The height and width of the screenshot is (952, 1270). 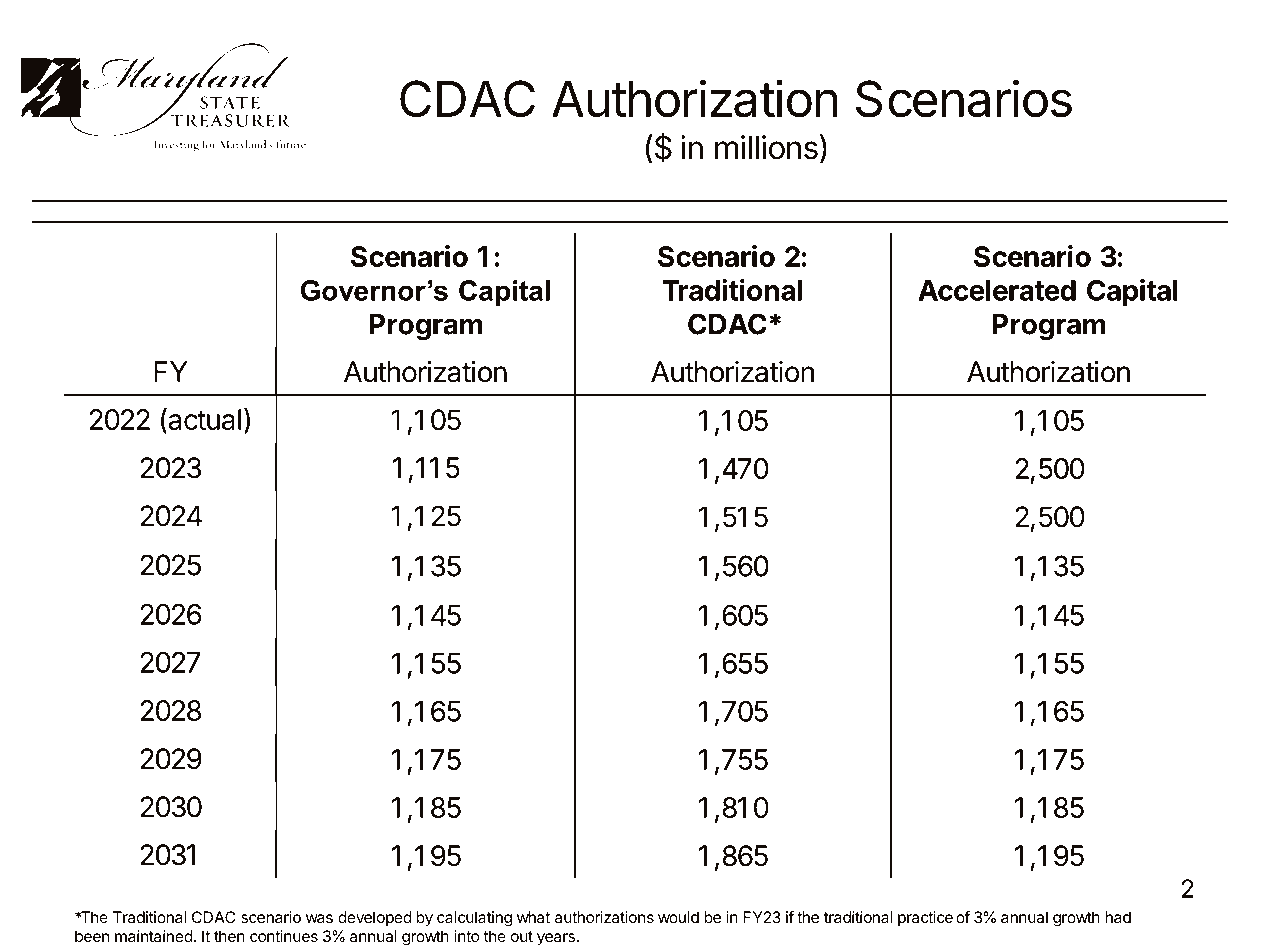 I want to click on practice, so click(x=925, y=918).
